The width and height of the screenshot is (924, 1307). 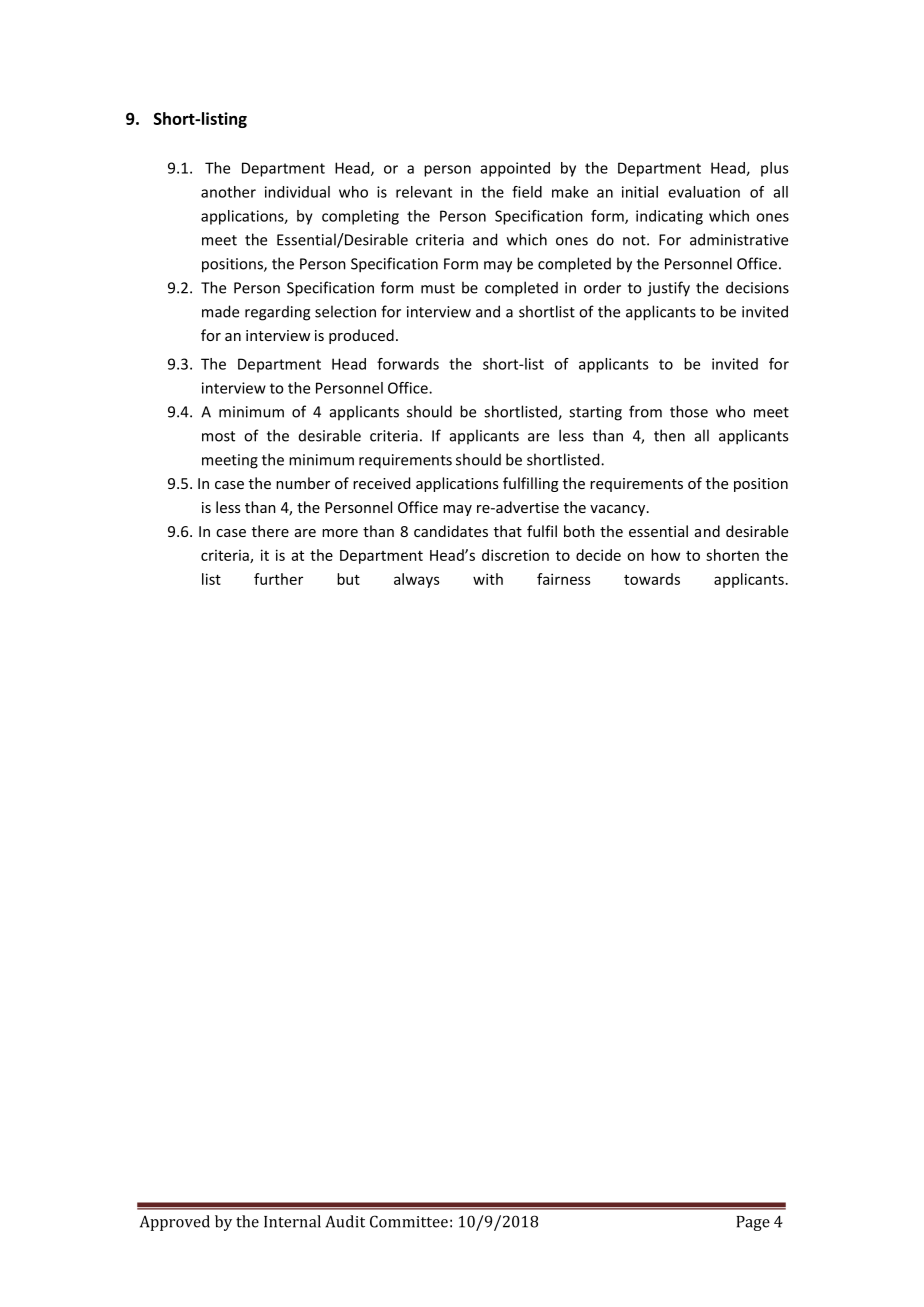 What do you see at coordinates (424, 192) in the screenshot?
I see `relevant` at bounding box center [424, 192].
